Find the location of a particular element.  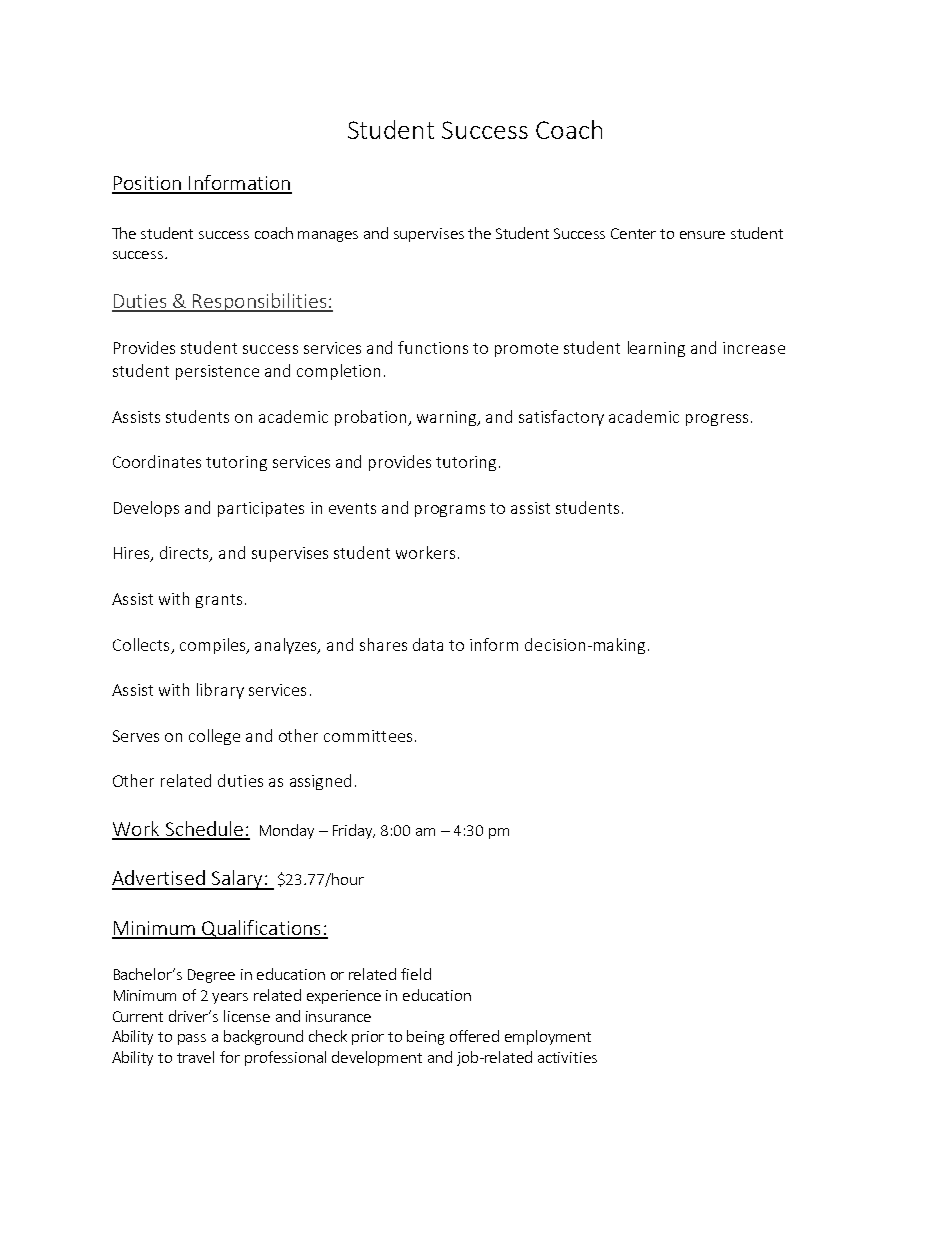

being is located at coordinates (425, 1037).
